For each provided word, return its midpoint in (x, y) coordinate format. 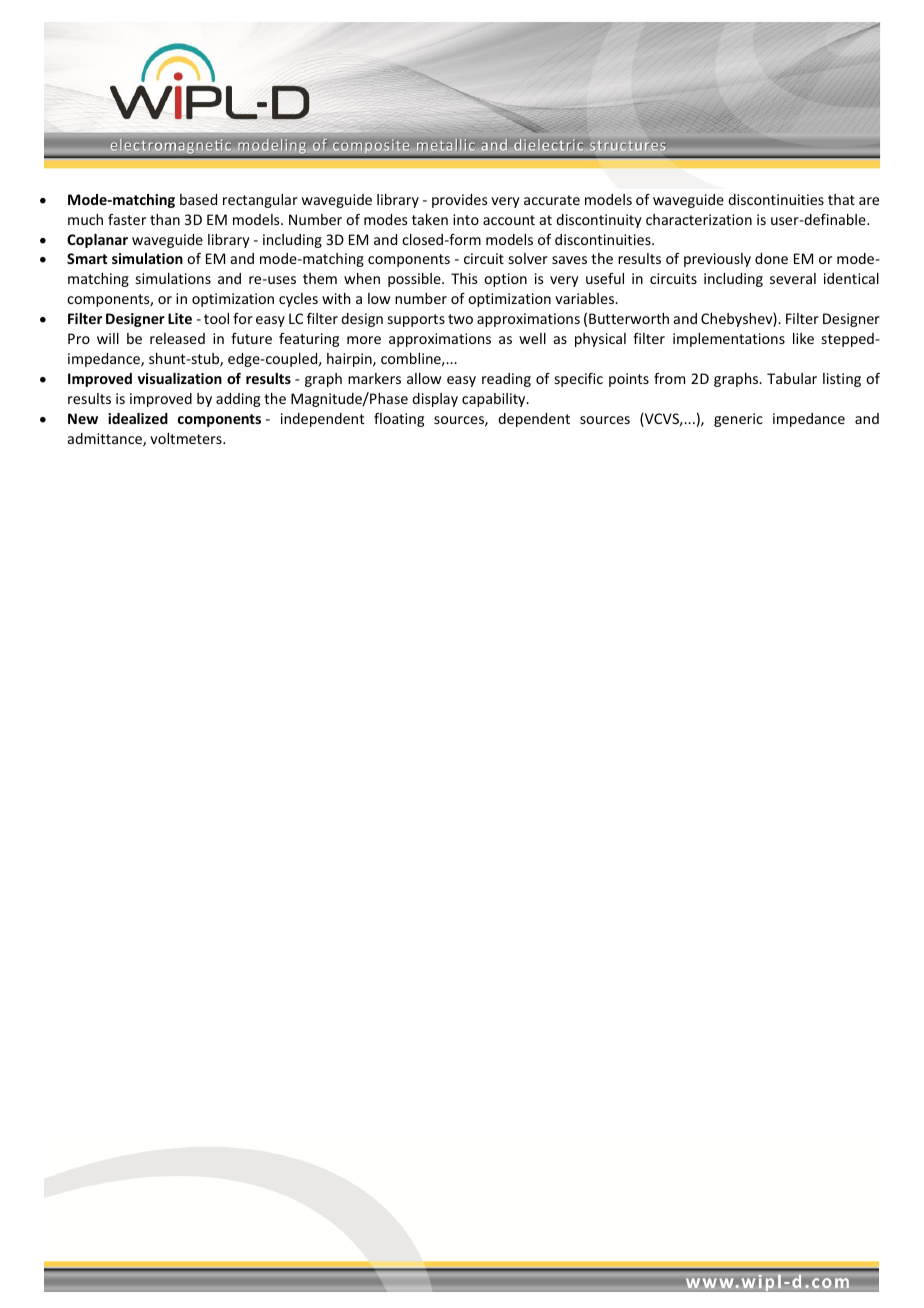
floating (399, 420)
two (460, 319)
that (841, 199)
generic (738, 420)
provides (459, 201)
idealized (138, 418)
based (198, 199)
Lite (180, 318)
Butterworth (629, 318)
